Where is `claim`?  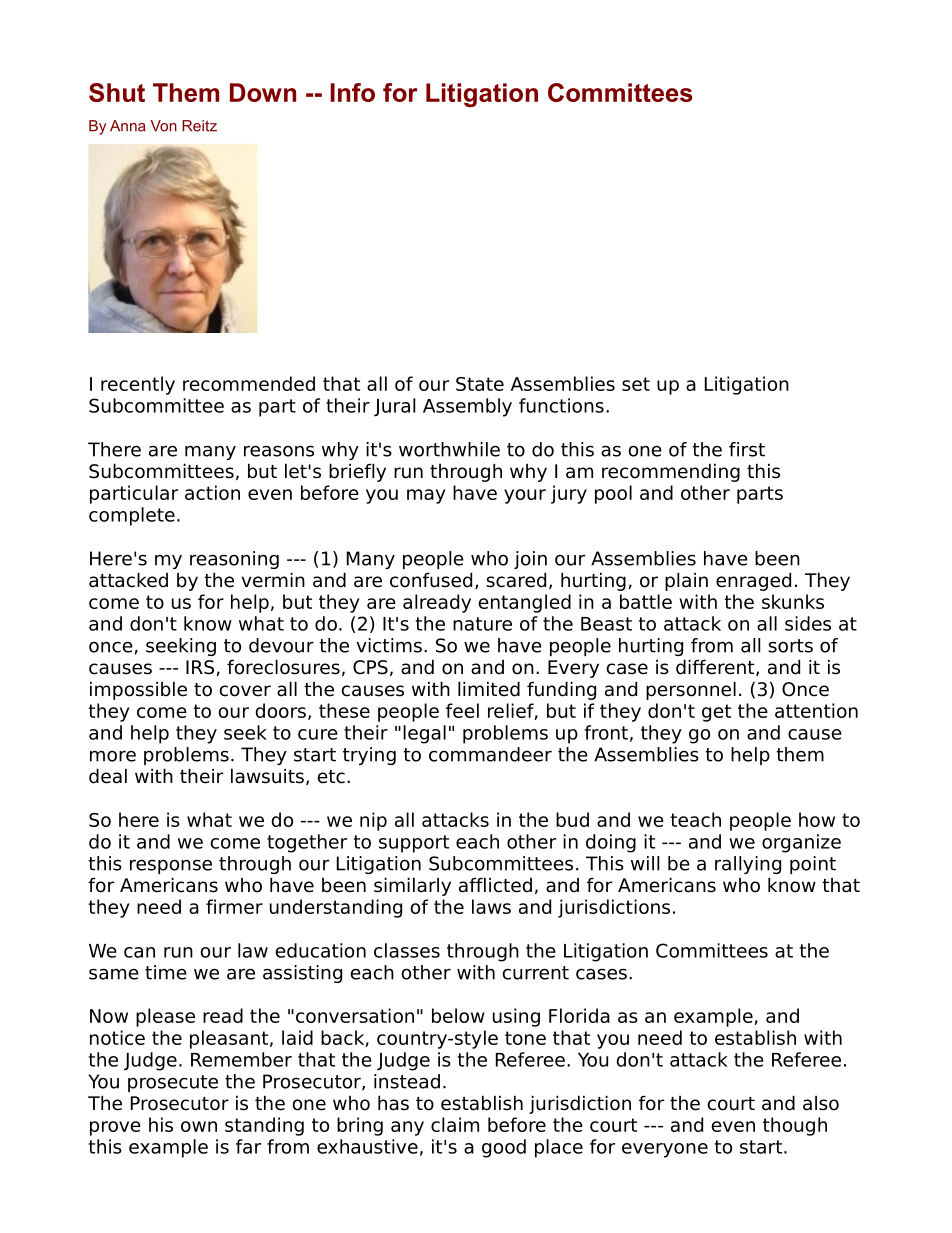 claim is located at coordinates (455, 1124).
